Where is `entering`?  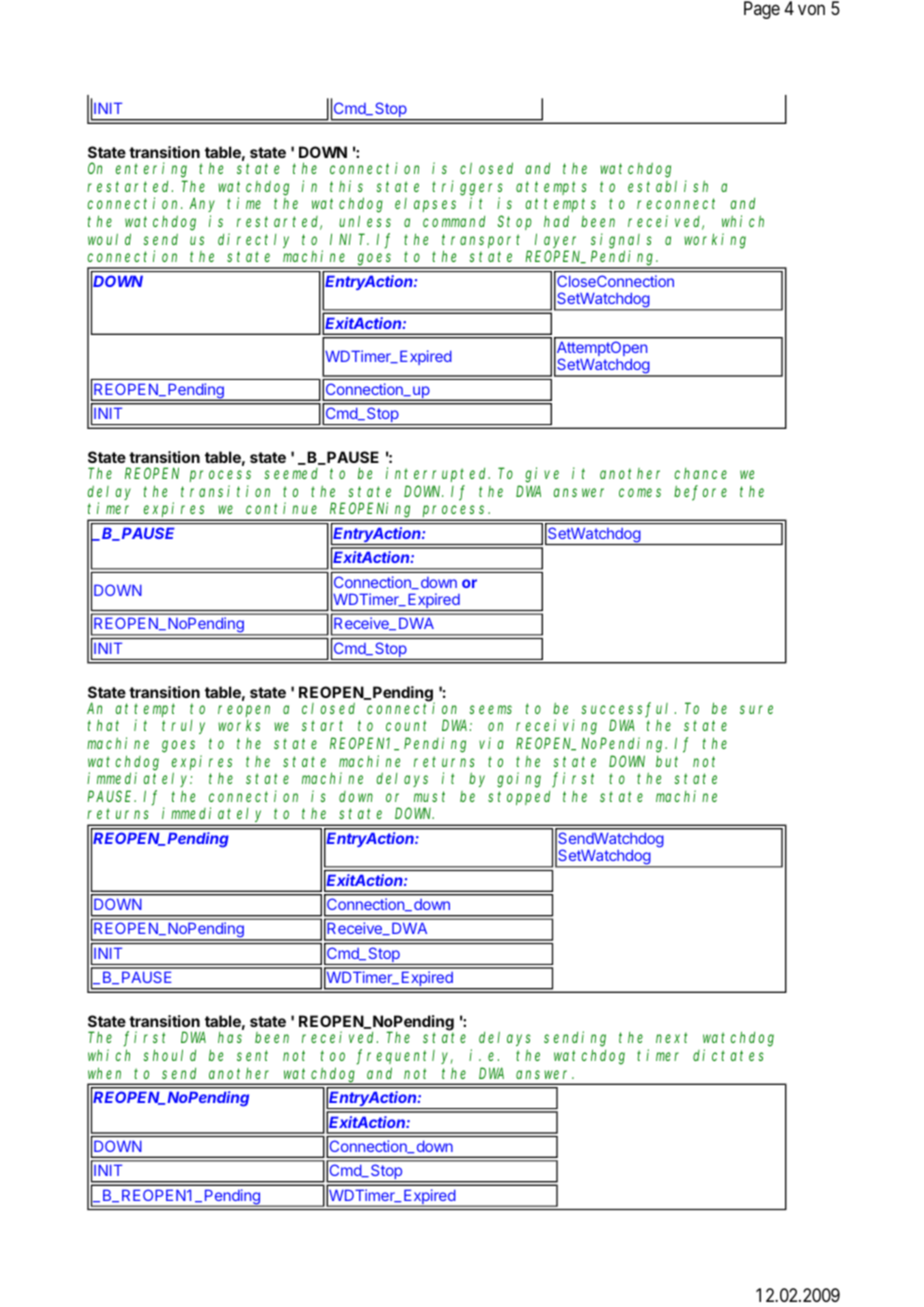
entering is located at coordinates (151, 170).
